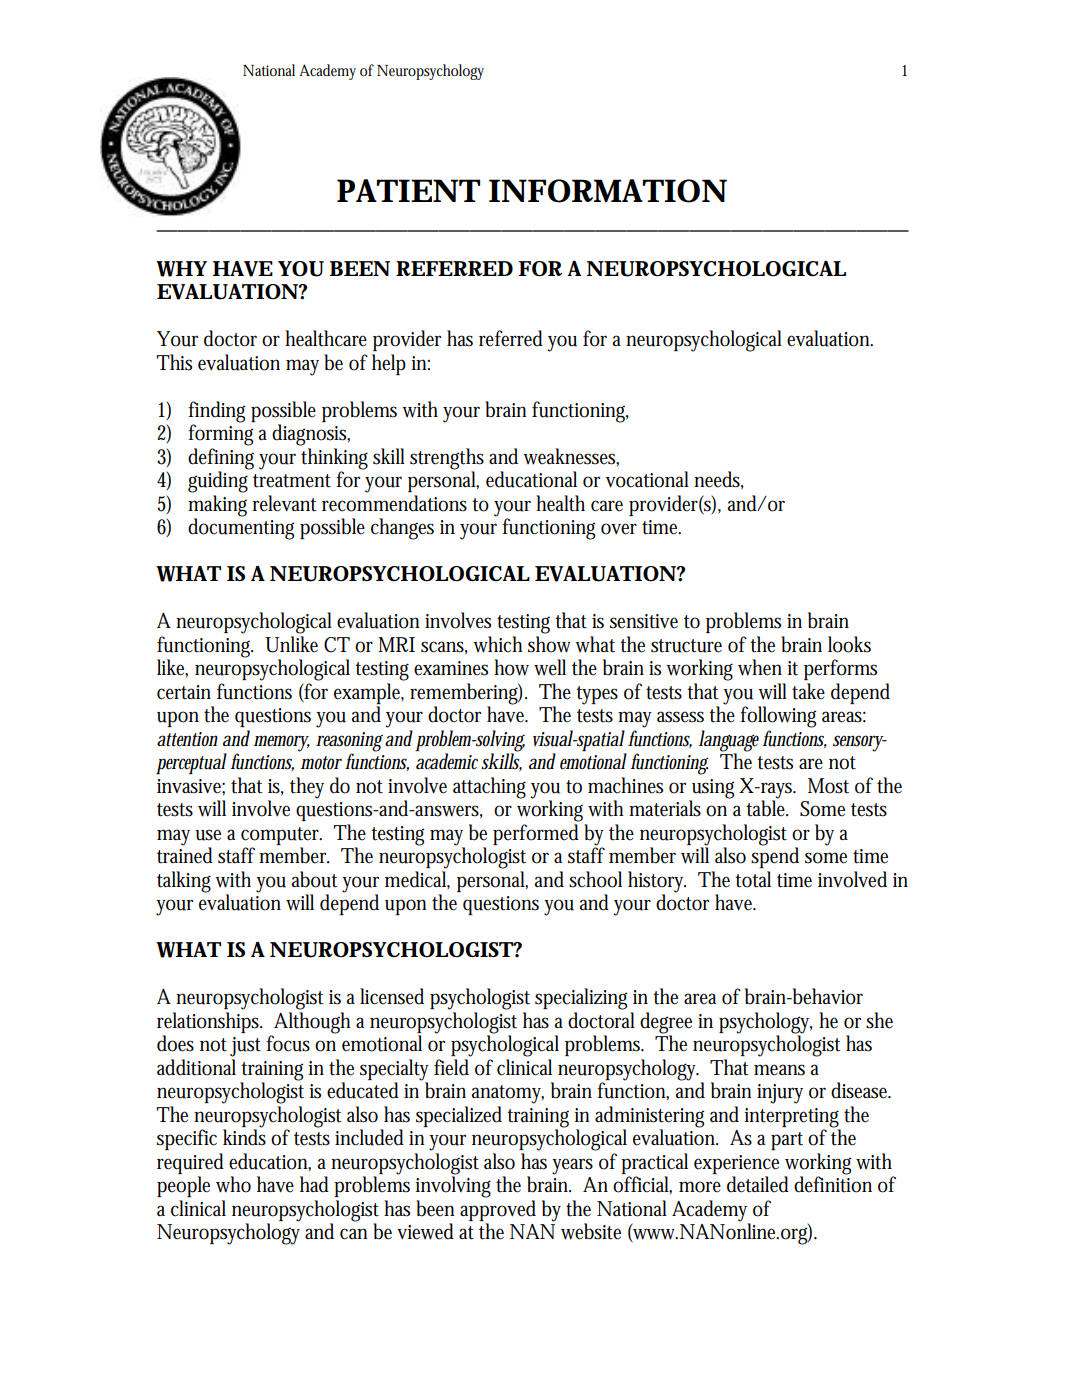 The image size is (1065, 1379). I want to click on show, so click(552, 644).
